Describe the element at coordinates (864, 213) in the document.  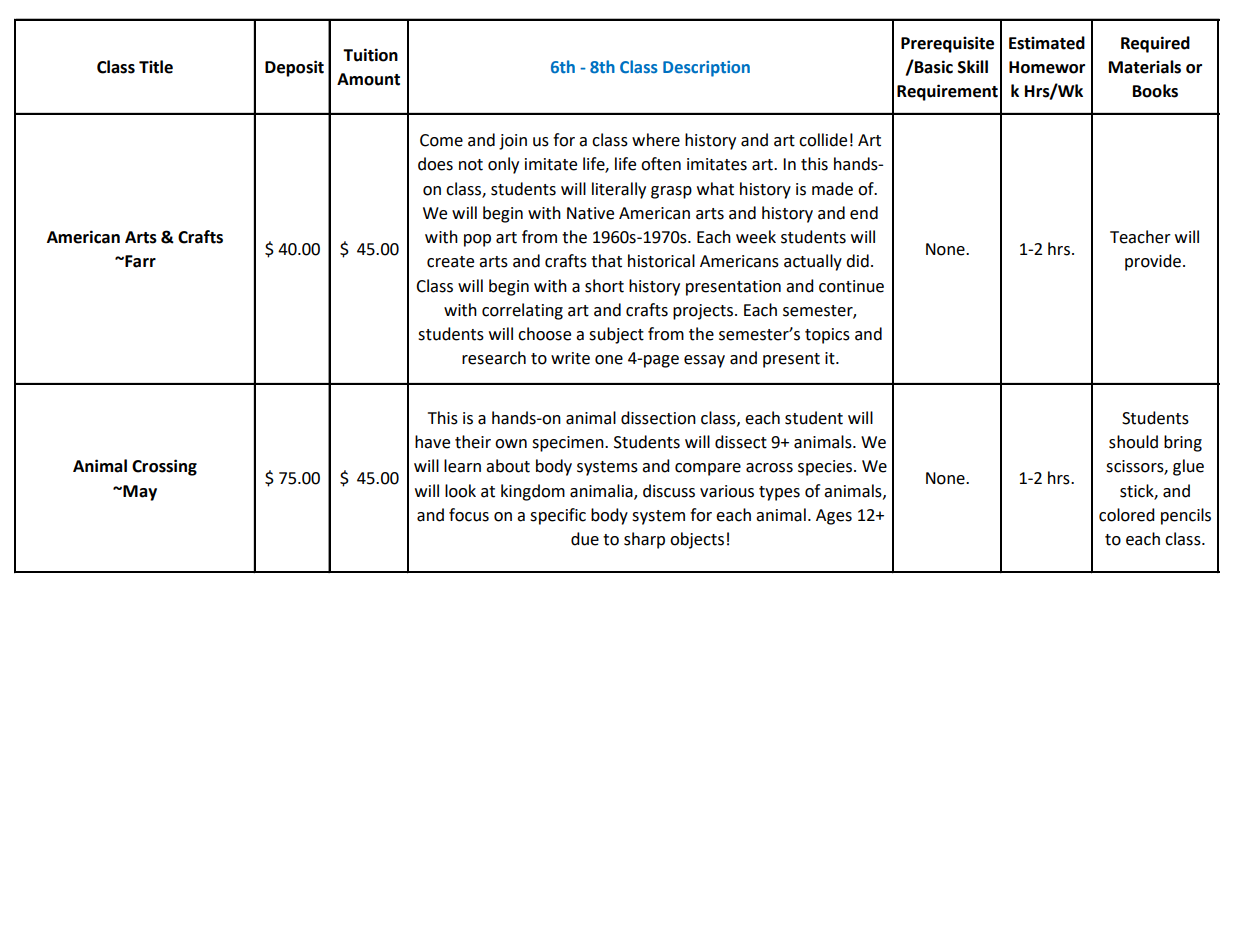
I see `end` at that location.
